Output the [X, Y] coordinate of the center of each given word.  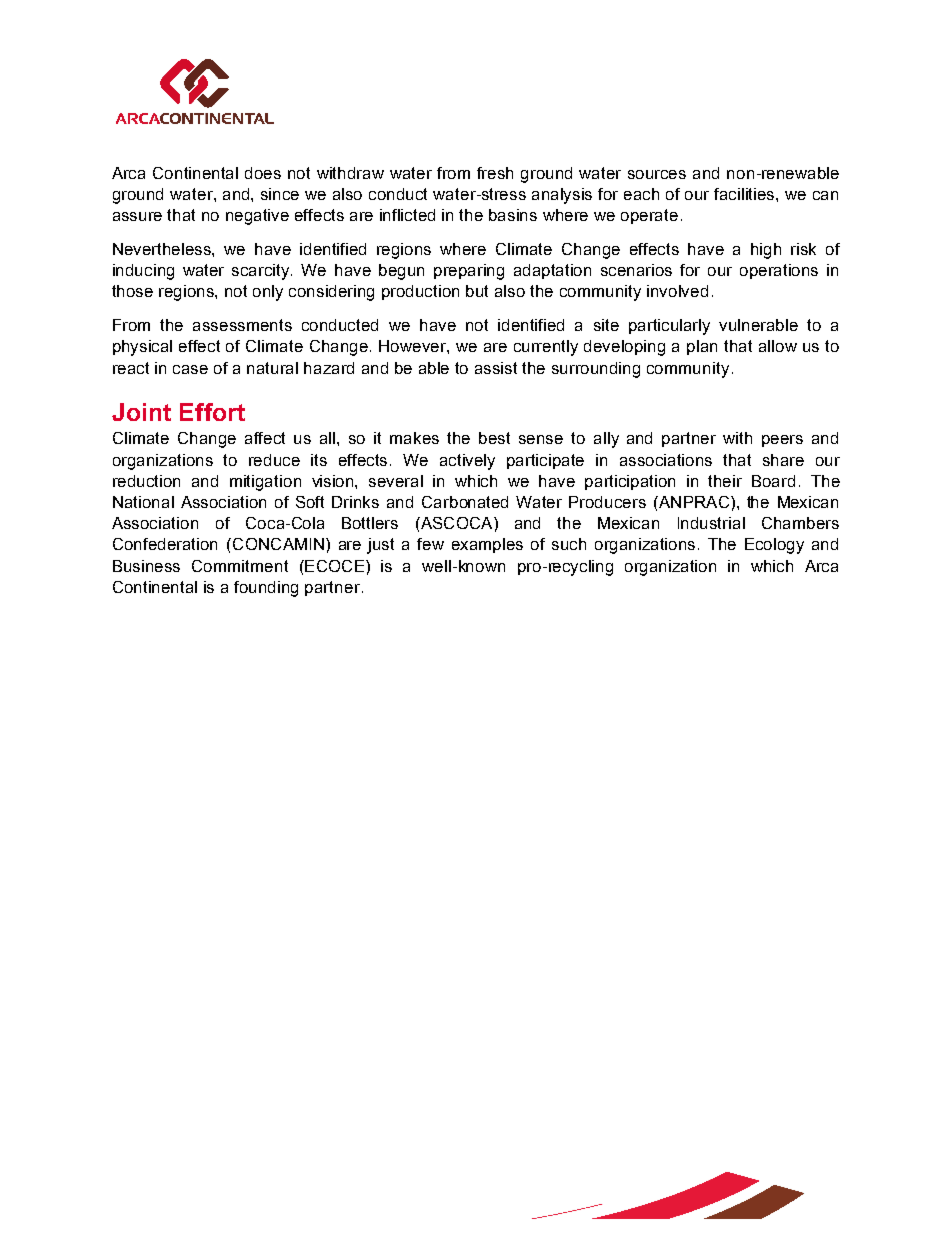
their [725, 481]
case [190, 369]
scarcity [262, 272]
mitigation [265, 483]
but [477, 291]
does [263, 173]
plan [702, 347]
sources [657, 174]
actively [467, 462]
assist [496, 368]
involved [677, 291]
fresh [495, 173]
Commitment [240, 566]
